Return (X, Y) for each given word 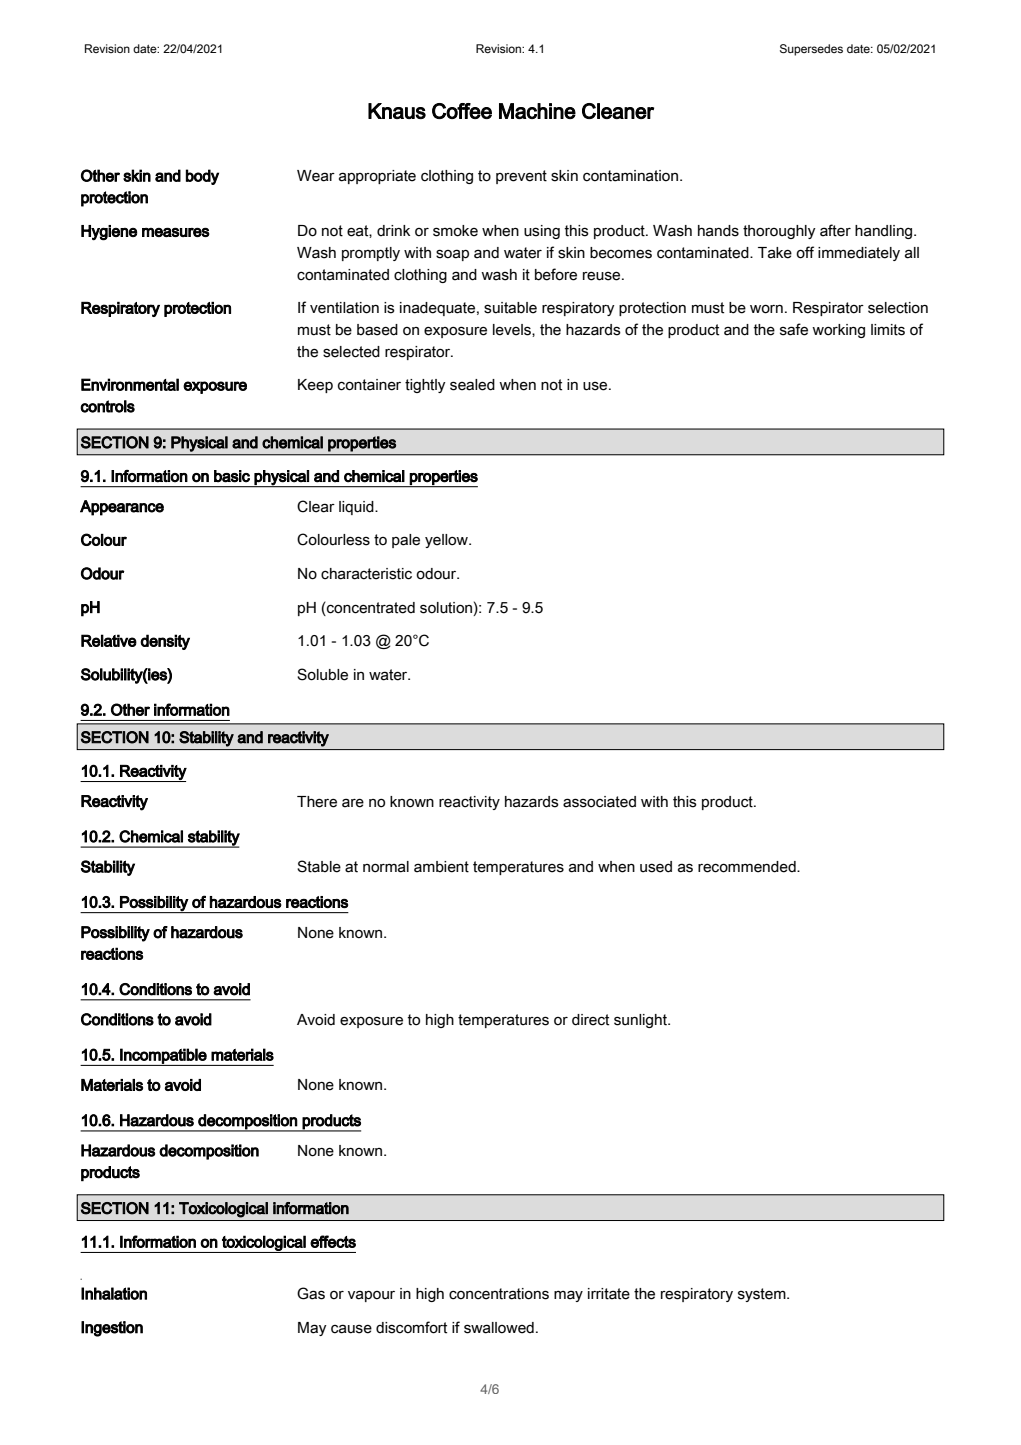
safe (794, 329)
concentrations (499, 1294)
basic (232, 476)
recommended (748, 867)
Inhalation (114, 1293)
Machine (537, 111)
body (202, 177)
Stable (319, 866)
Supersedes (811, 50)
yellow (447, 541)
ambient (441, 867)
